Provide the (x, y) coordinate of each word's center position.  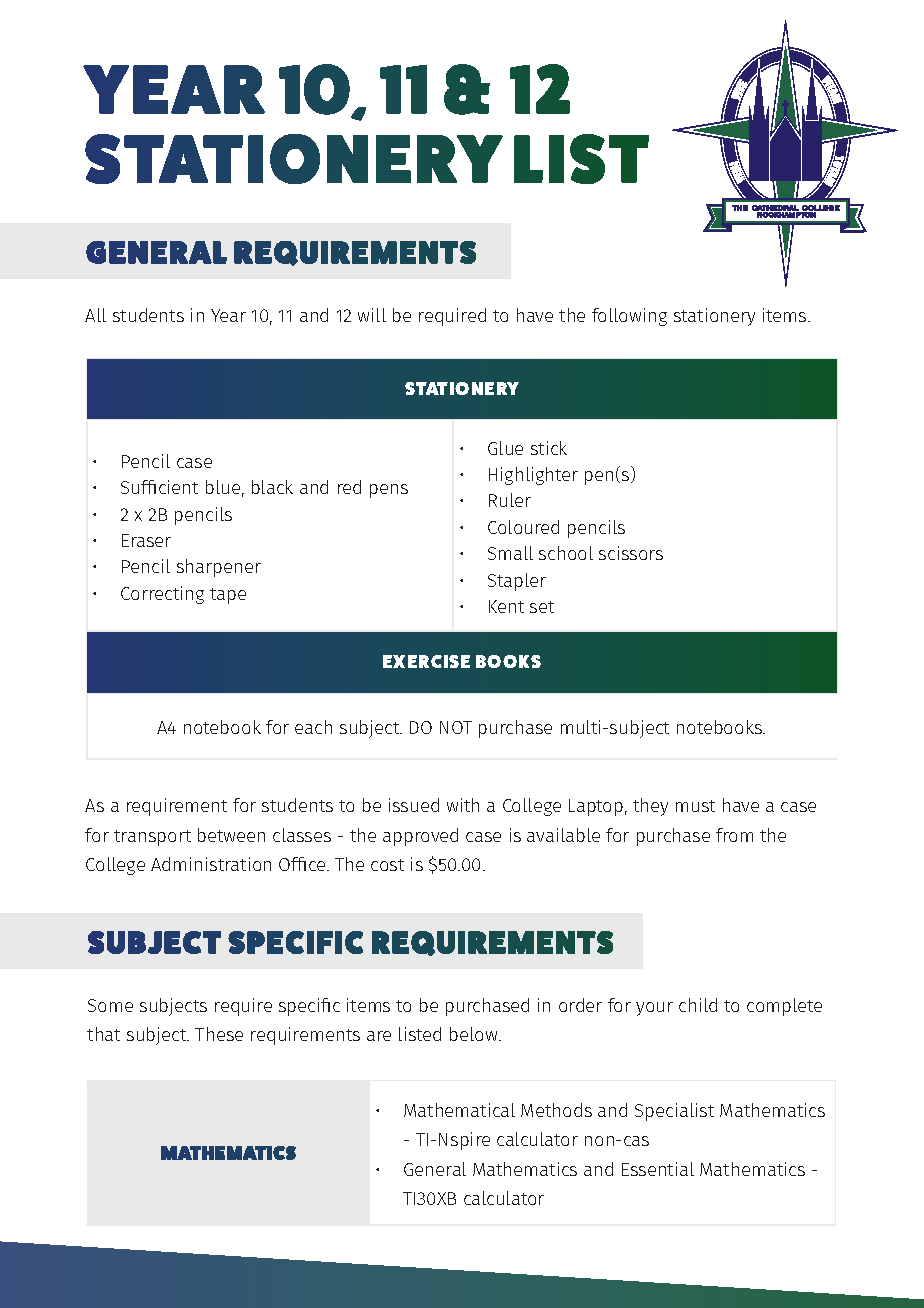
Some (110, 1005)
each (313, 727)
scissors (631, 553)
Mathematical (459, 1110)
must (695, 806)
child (698, 1005)
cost (387, 865)
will (372, 315)
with (463, 805)
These (219, 1034)
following (629, 317)
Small (510, 553)
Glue (505, 448)
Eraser (146, 540)
